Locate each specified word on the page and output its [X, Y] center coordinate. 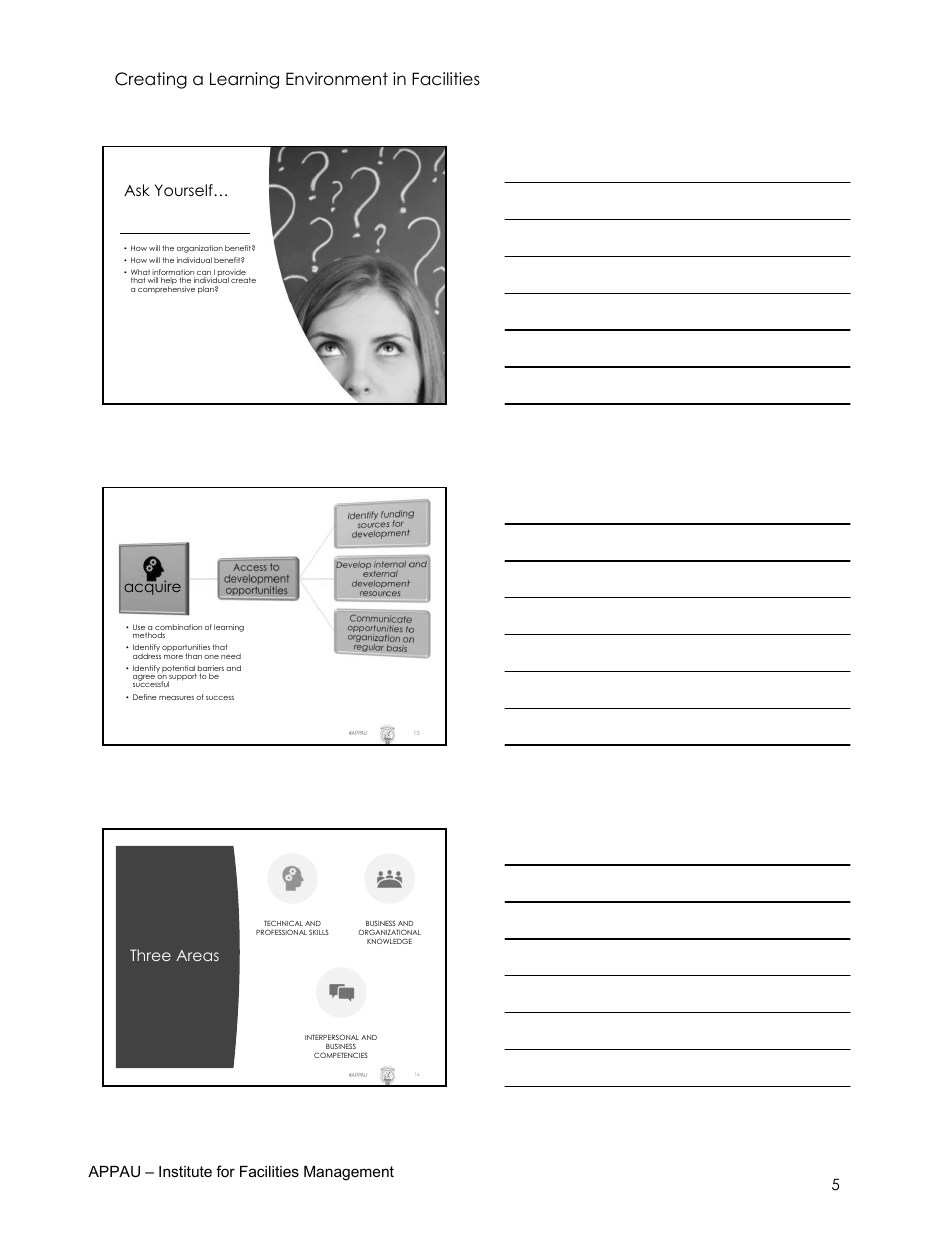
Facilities [446, 79]
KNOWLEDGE [389, 941]
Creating [151, 80]
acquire [152, 587]
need [231, 656]
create [243, 280]
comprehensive [166, 289]
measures [176, 698]
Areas [197, 955]
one [211, 657]
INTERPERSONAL [332, 1037]
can [204, 274]
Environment [337, 79]
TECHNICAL [283, 923]
